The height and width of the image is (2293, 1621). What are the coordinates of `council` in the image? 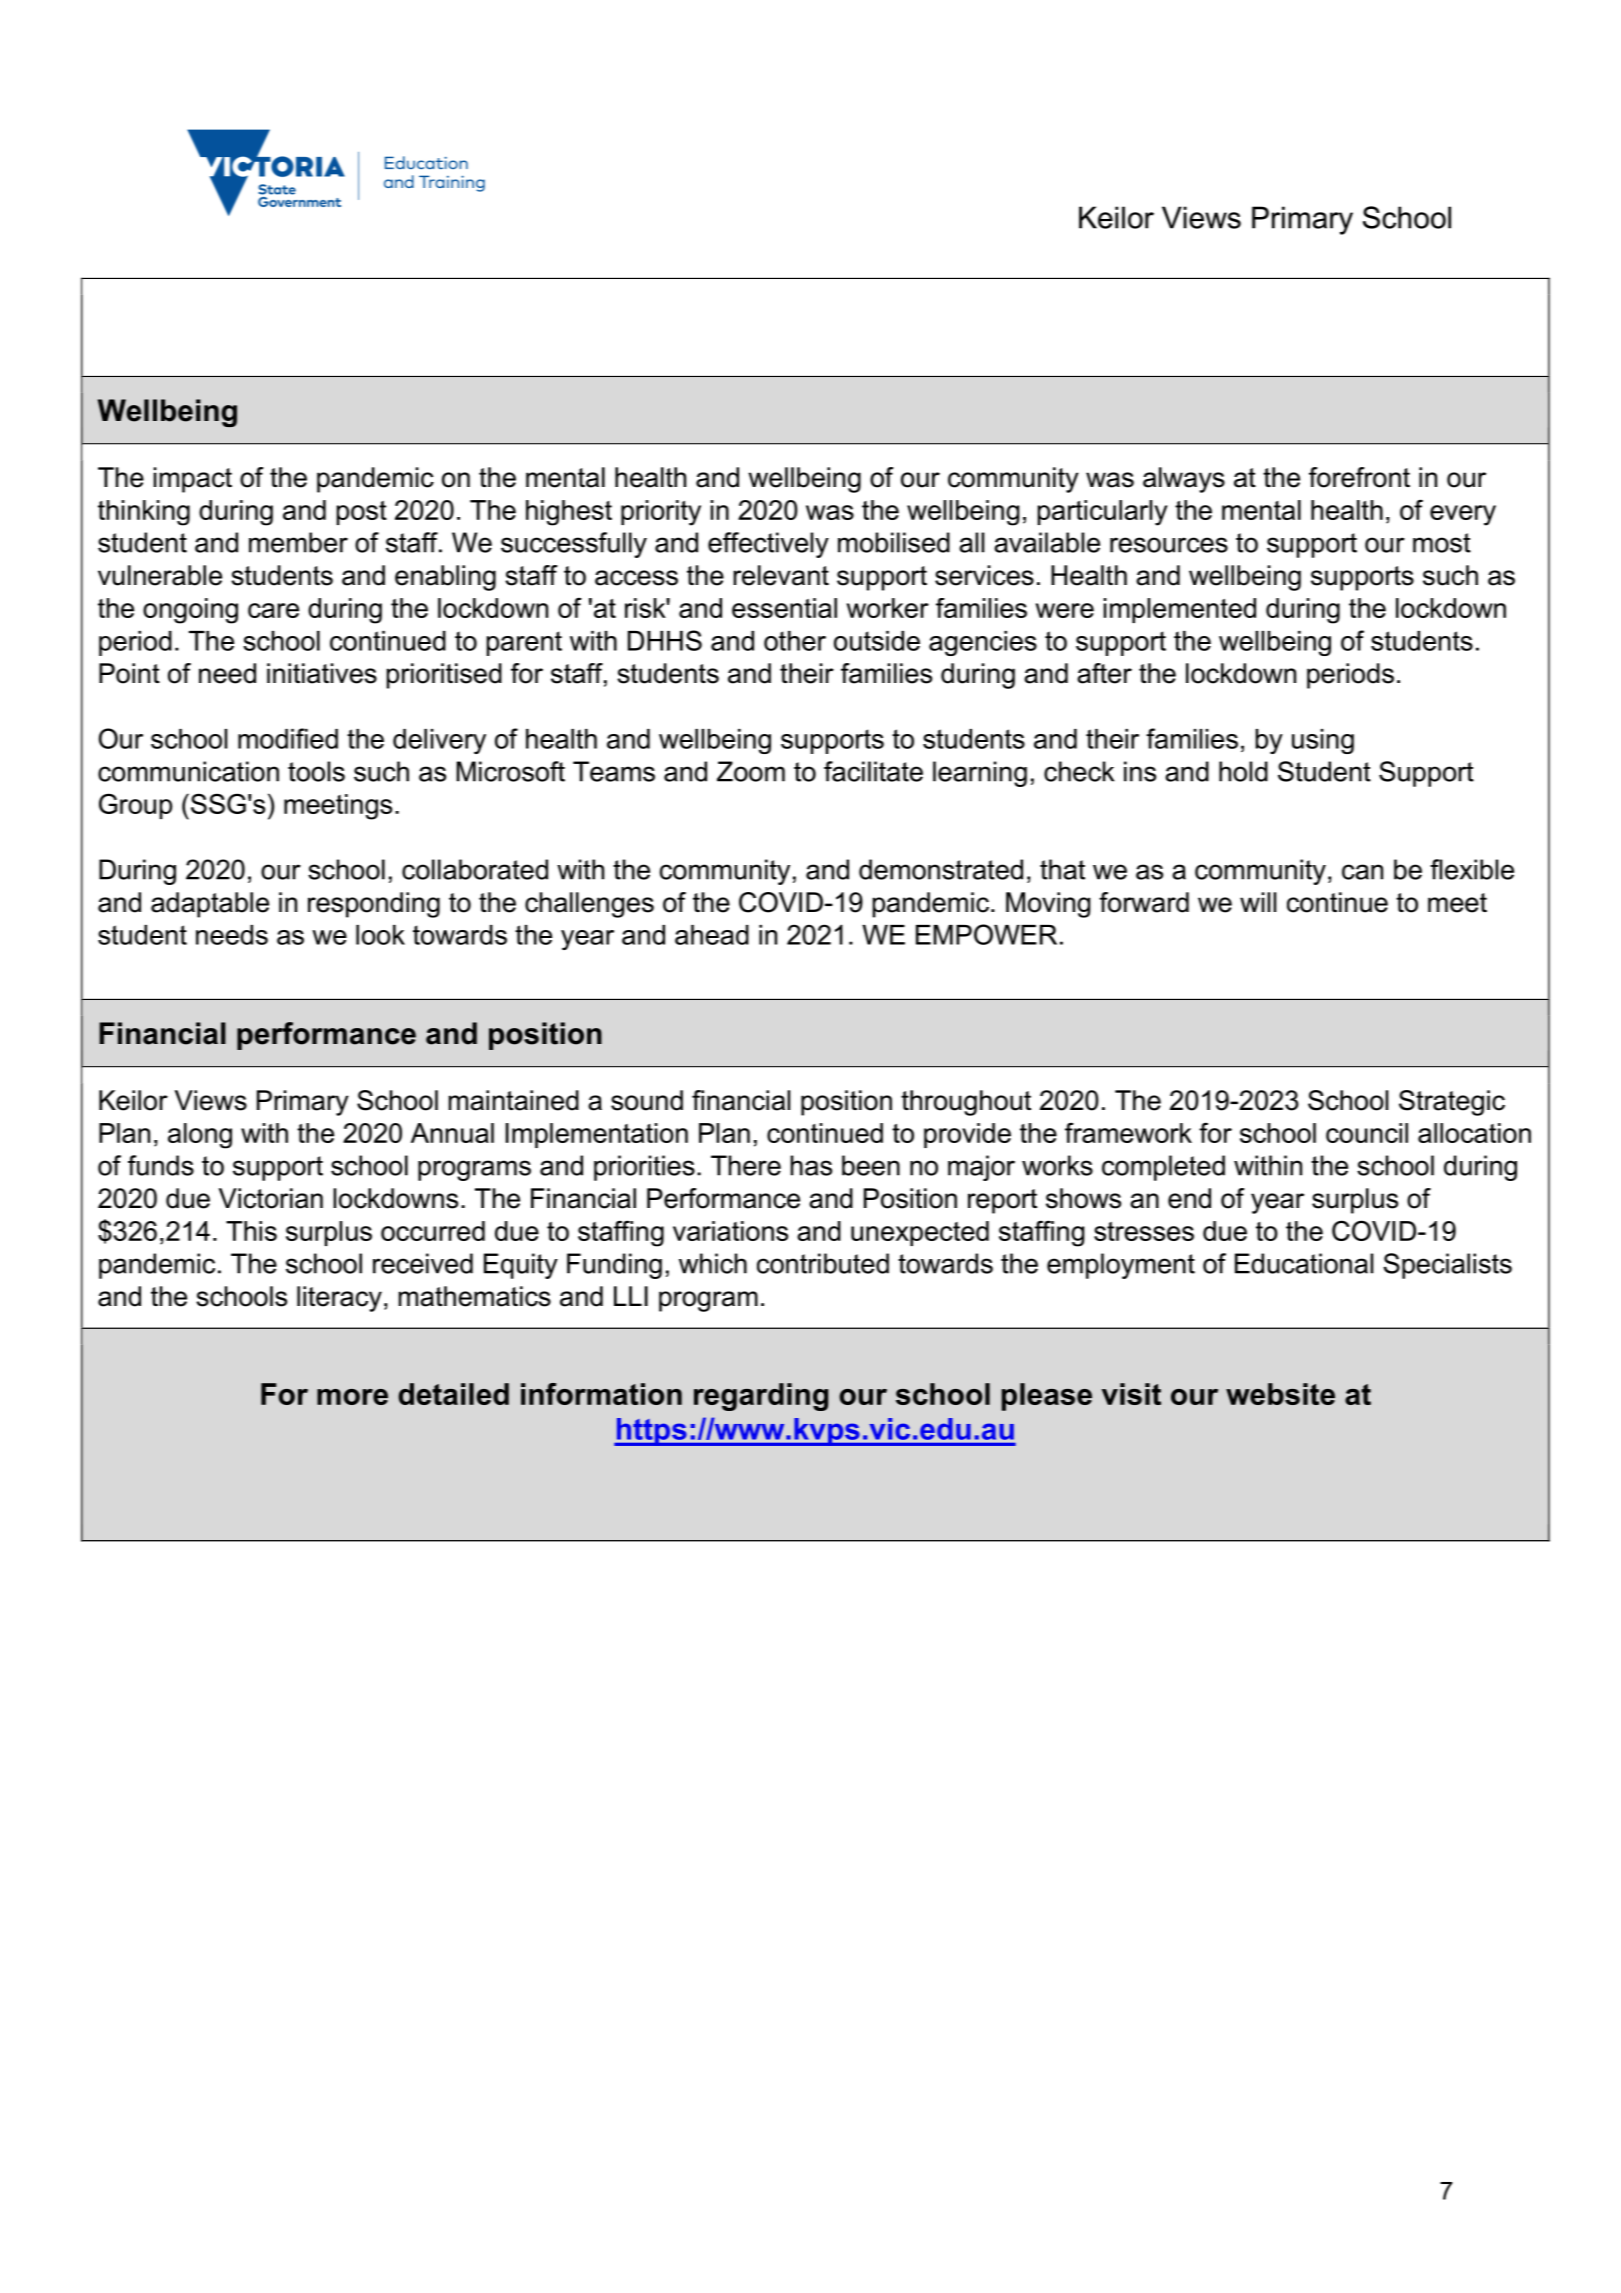 It's located at (1367, 1133).
